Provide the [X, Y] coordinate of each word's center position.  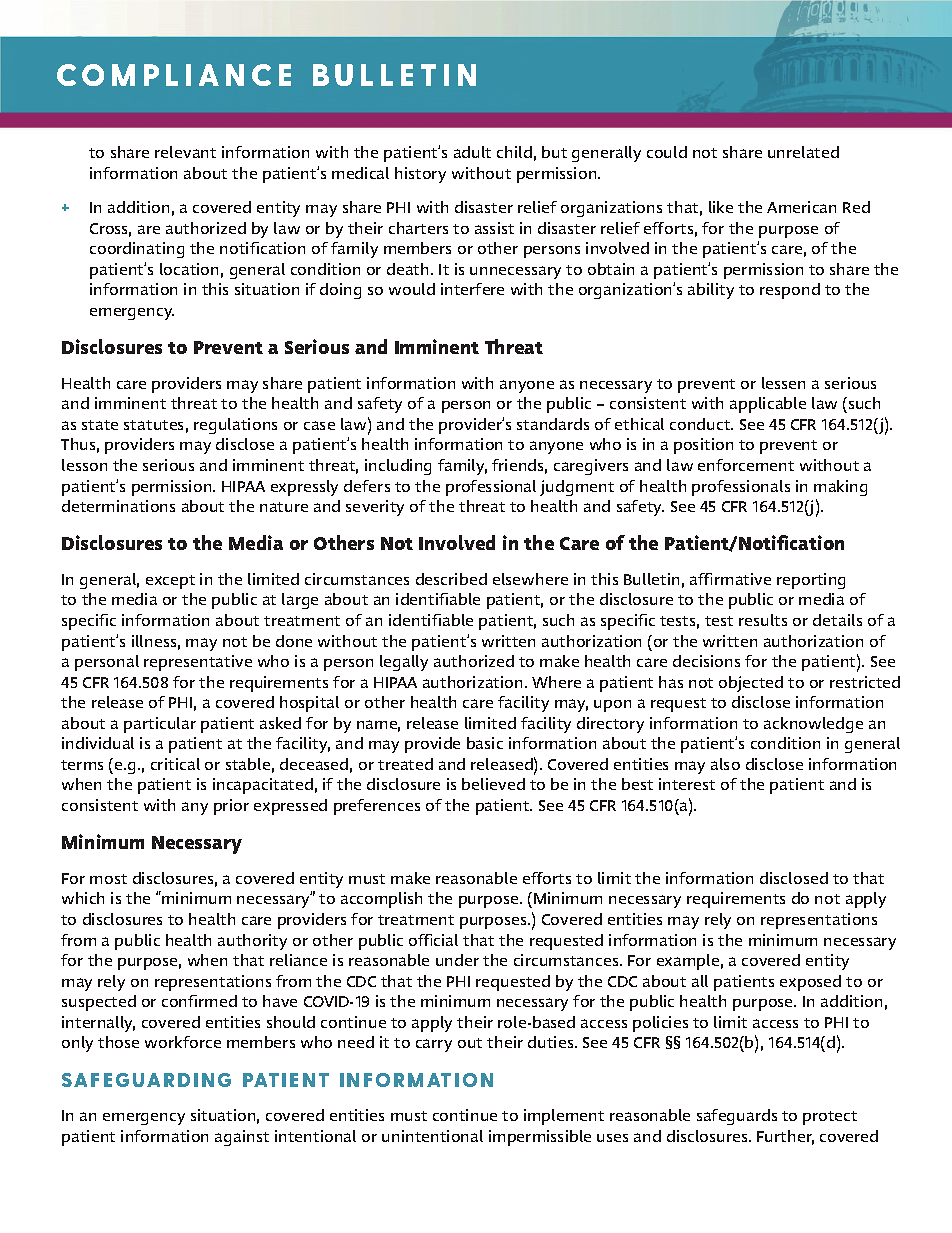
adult [472, 152]
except [170, 582]
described [451, 579]
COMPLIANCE [174, 75]
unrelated [803, 152]
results [763, 620]
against [242, 1138]
